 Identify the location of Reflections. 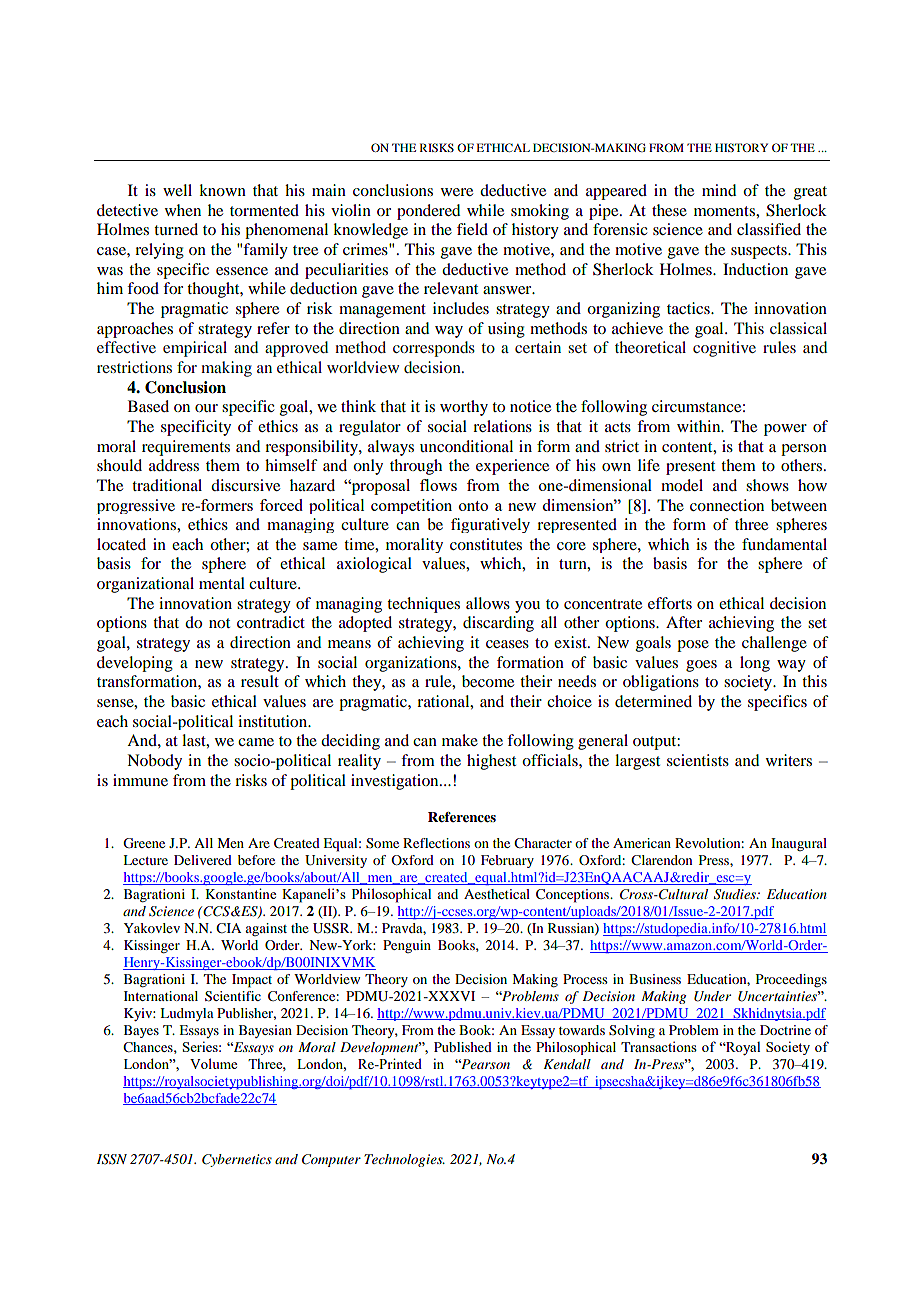
(436, 843).
